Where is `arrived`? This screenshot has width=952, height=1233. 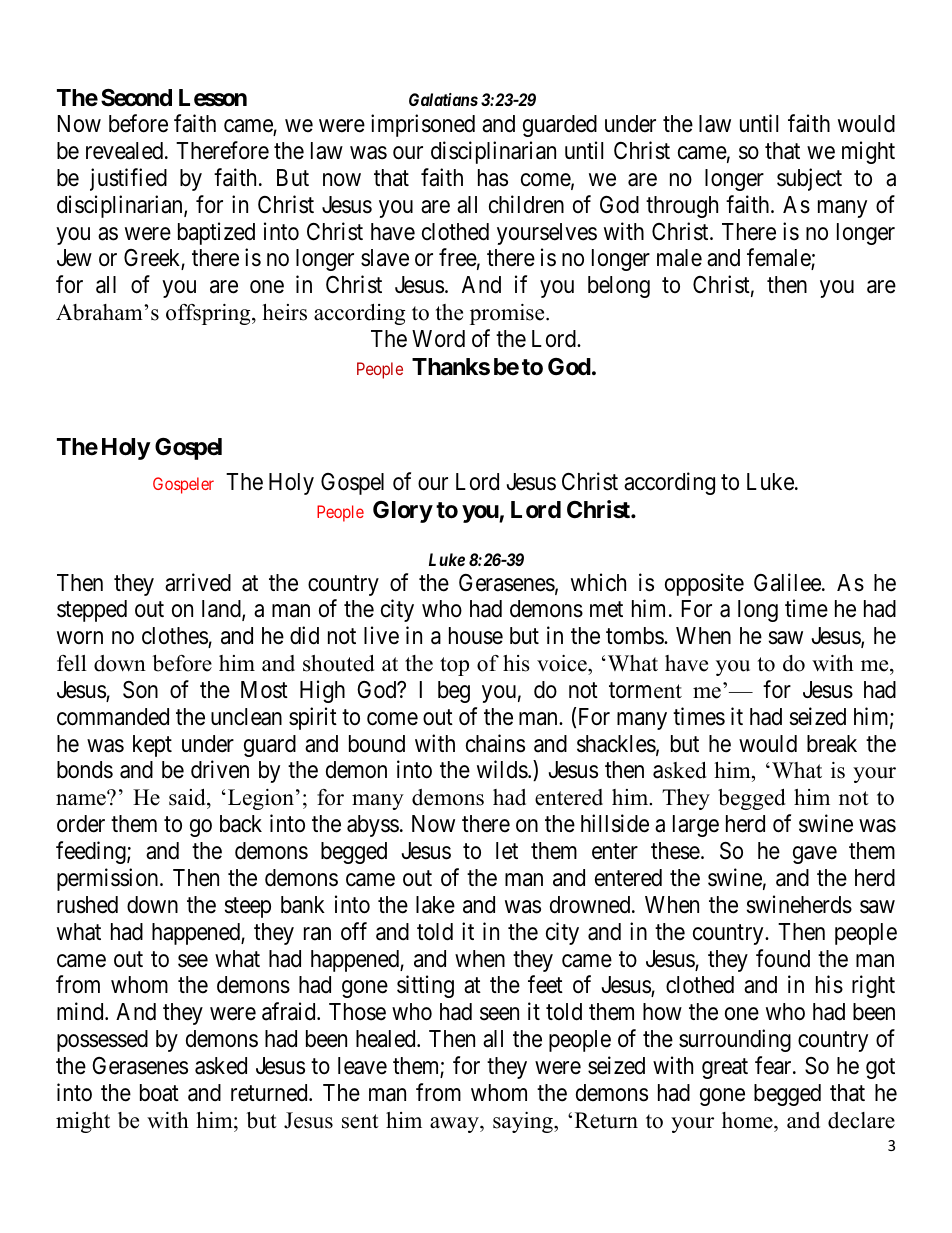 arrived is located at coordinates (198, 582).
